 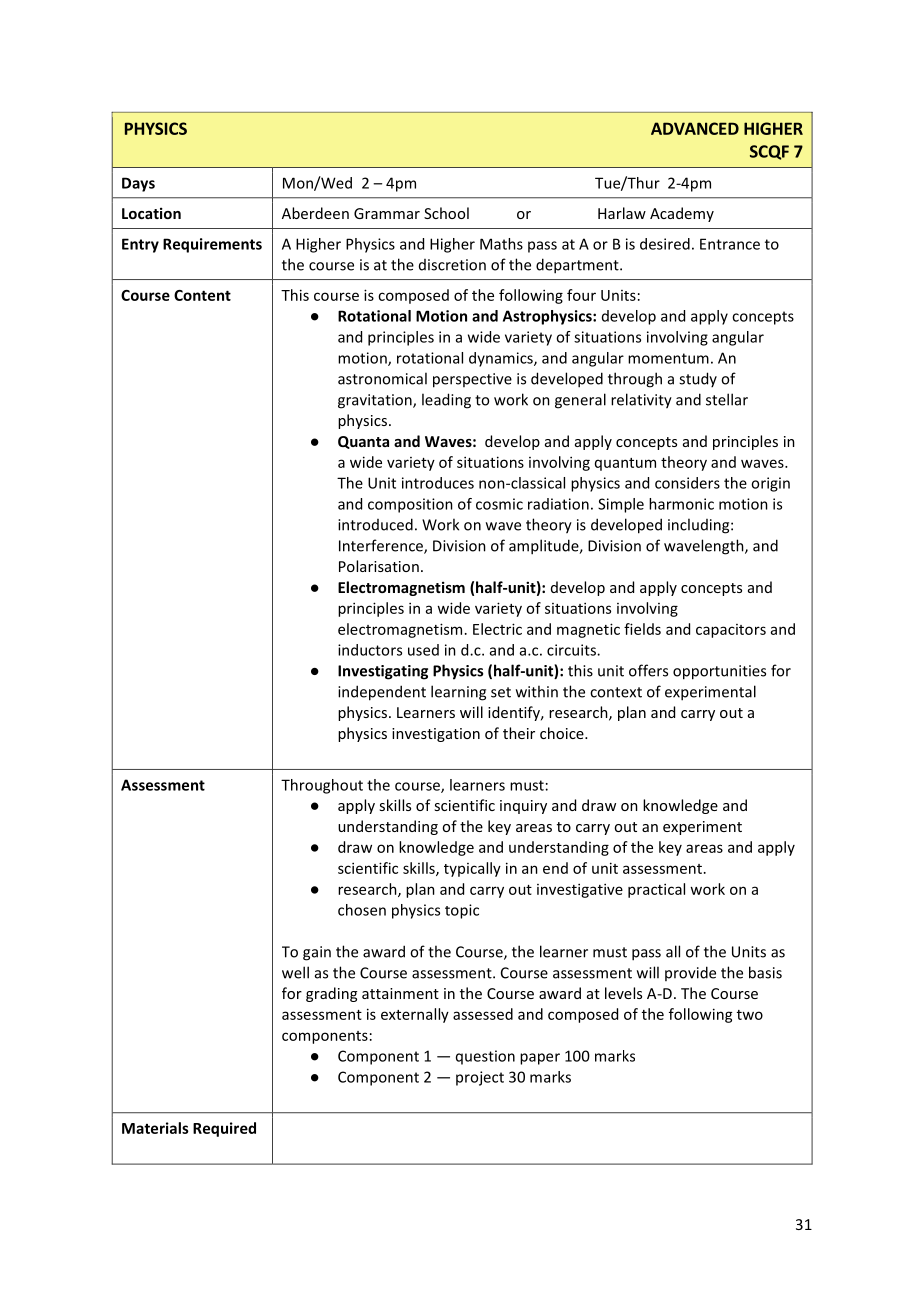 I want to click on Content, so click(x=202, y=295).
